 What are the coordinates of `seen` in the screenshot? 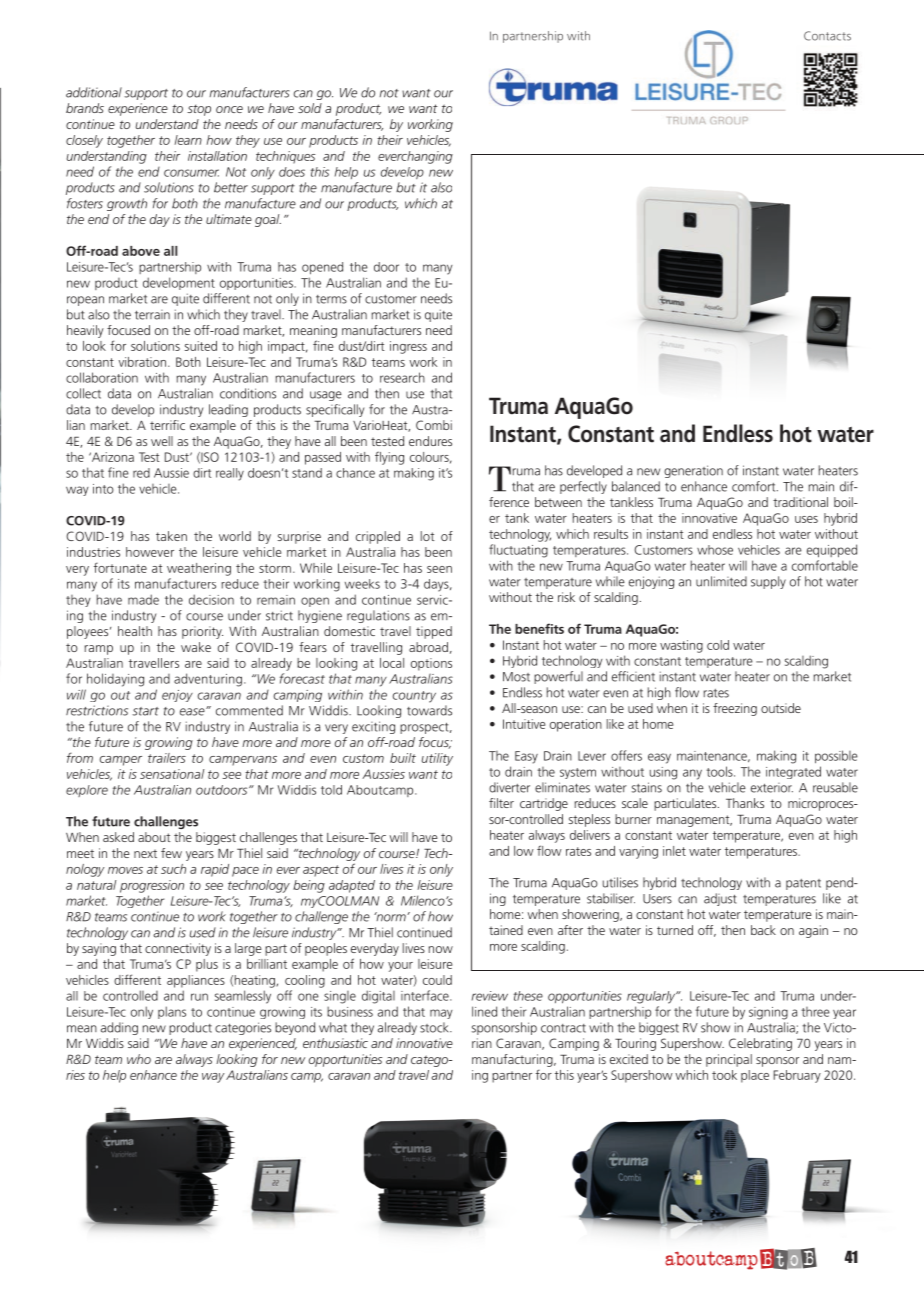 It's located at (439, 569).
